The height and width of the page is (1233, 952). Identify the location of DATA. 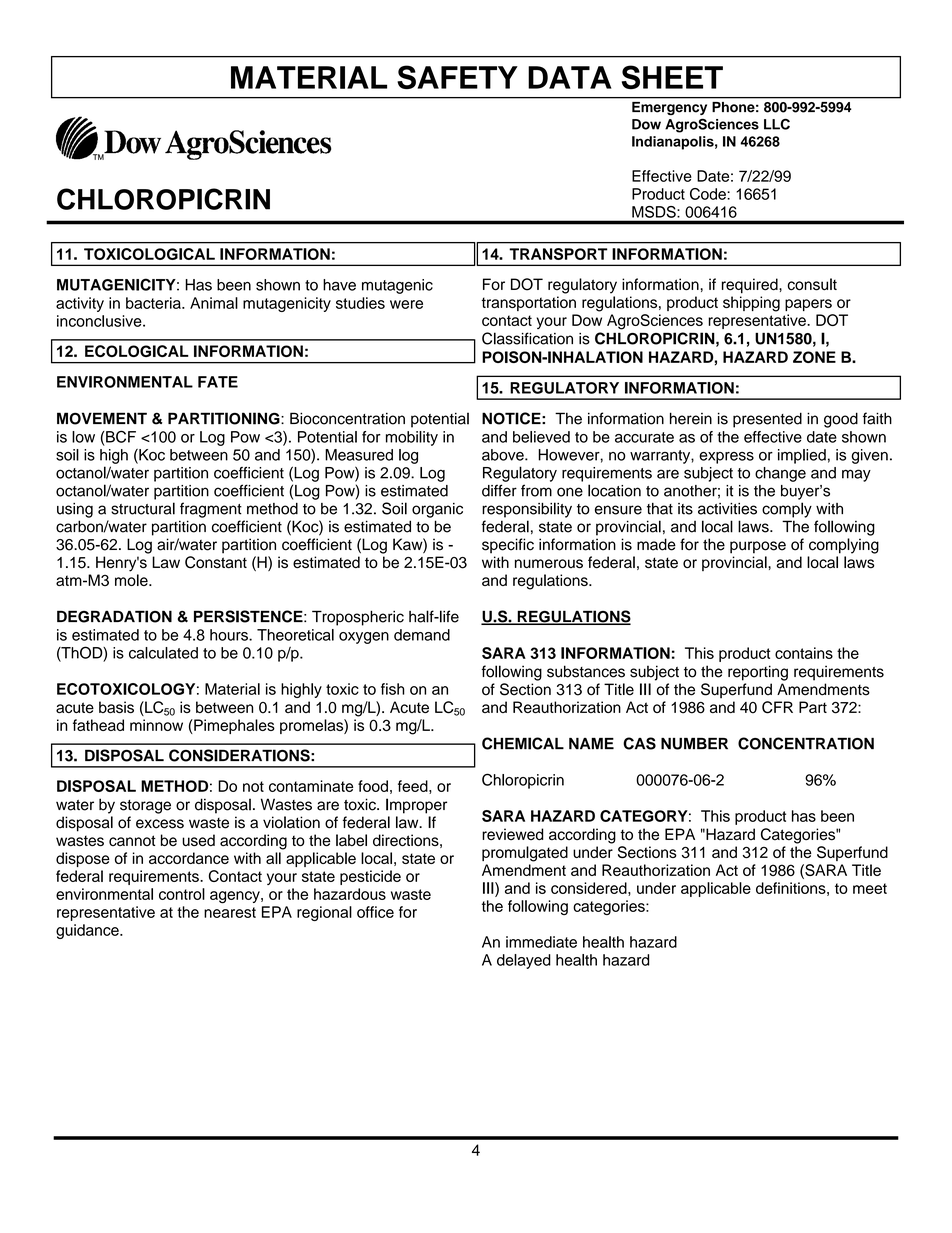
(570, 77).
